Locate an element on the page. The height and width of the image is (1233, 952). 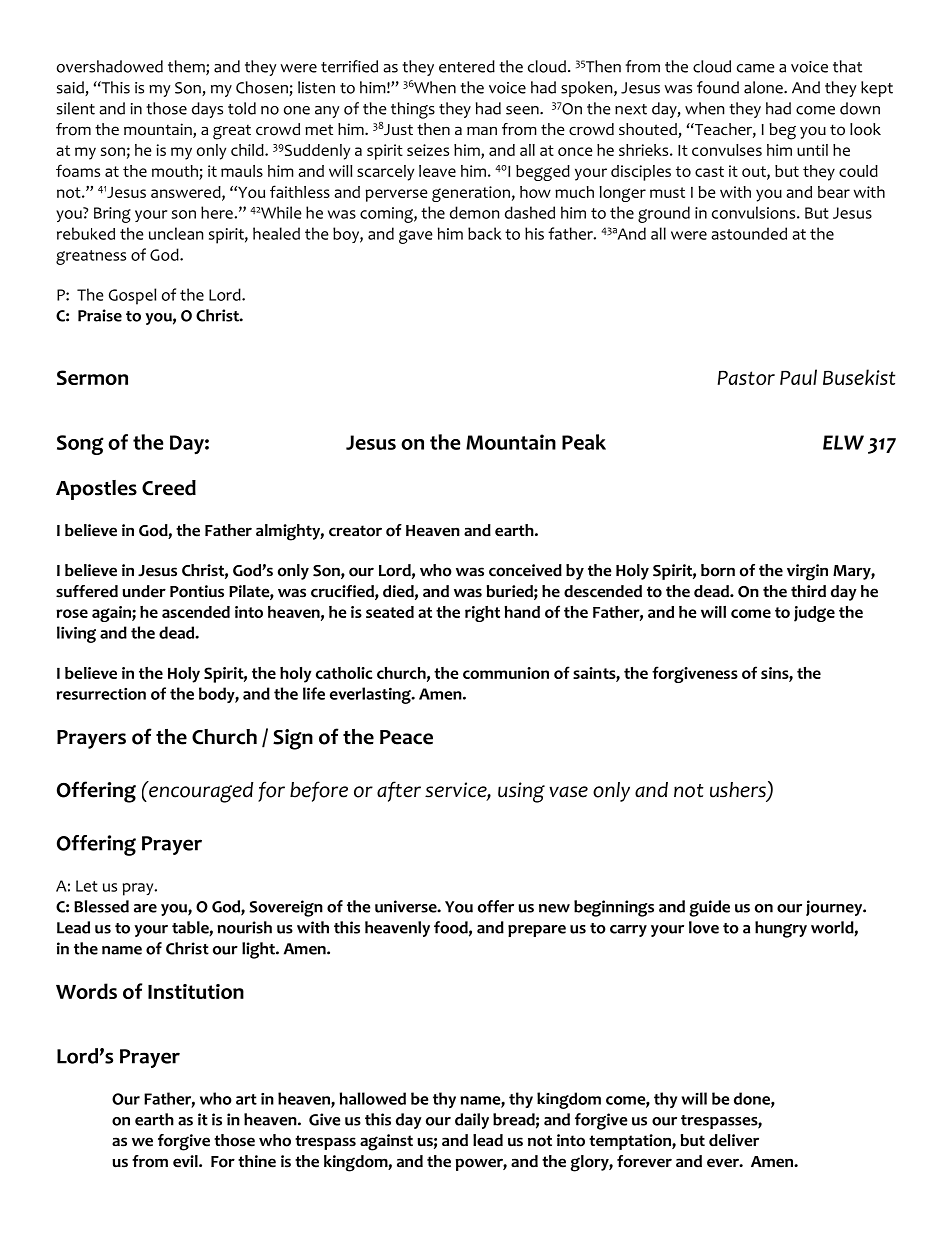
man is located at coordinates (482, 130).
